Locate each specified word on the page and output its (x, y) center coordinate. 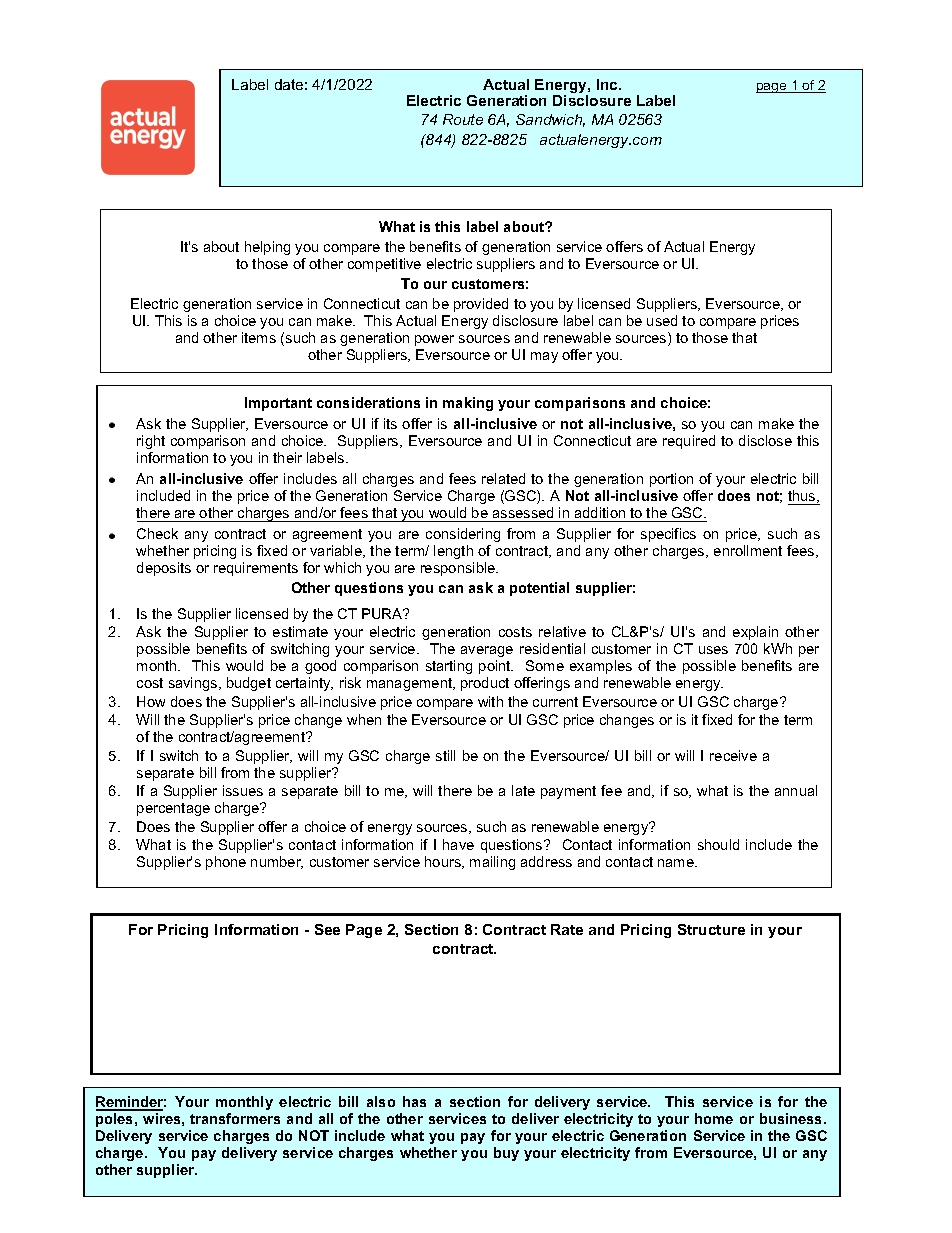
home (714, 1118)
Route (463, 119)
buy (506, 1154)
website (689, 209)
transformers (235, 1118)
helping (267, 248)
